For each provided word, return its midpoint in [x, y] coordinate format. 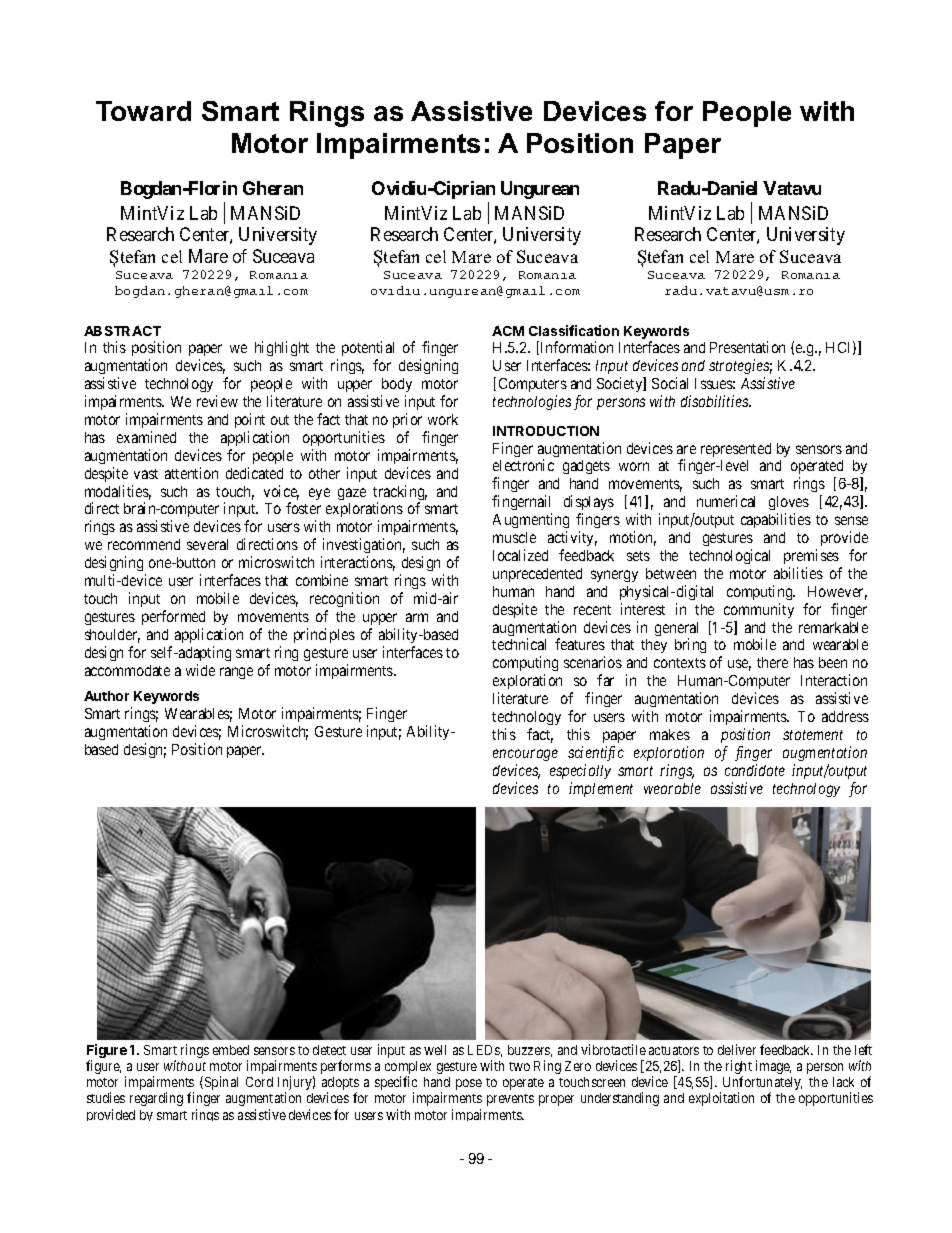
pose [469, 1084]
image [773, 1067]
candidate [755, 770]
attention [191, 473]
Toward [143, 111]
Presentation [747, 347]
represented [736, 450]
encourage [525, 755]
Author [106, 696]
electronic [523, 465]
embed [231, 1050]
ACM [508, 331]
